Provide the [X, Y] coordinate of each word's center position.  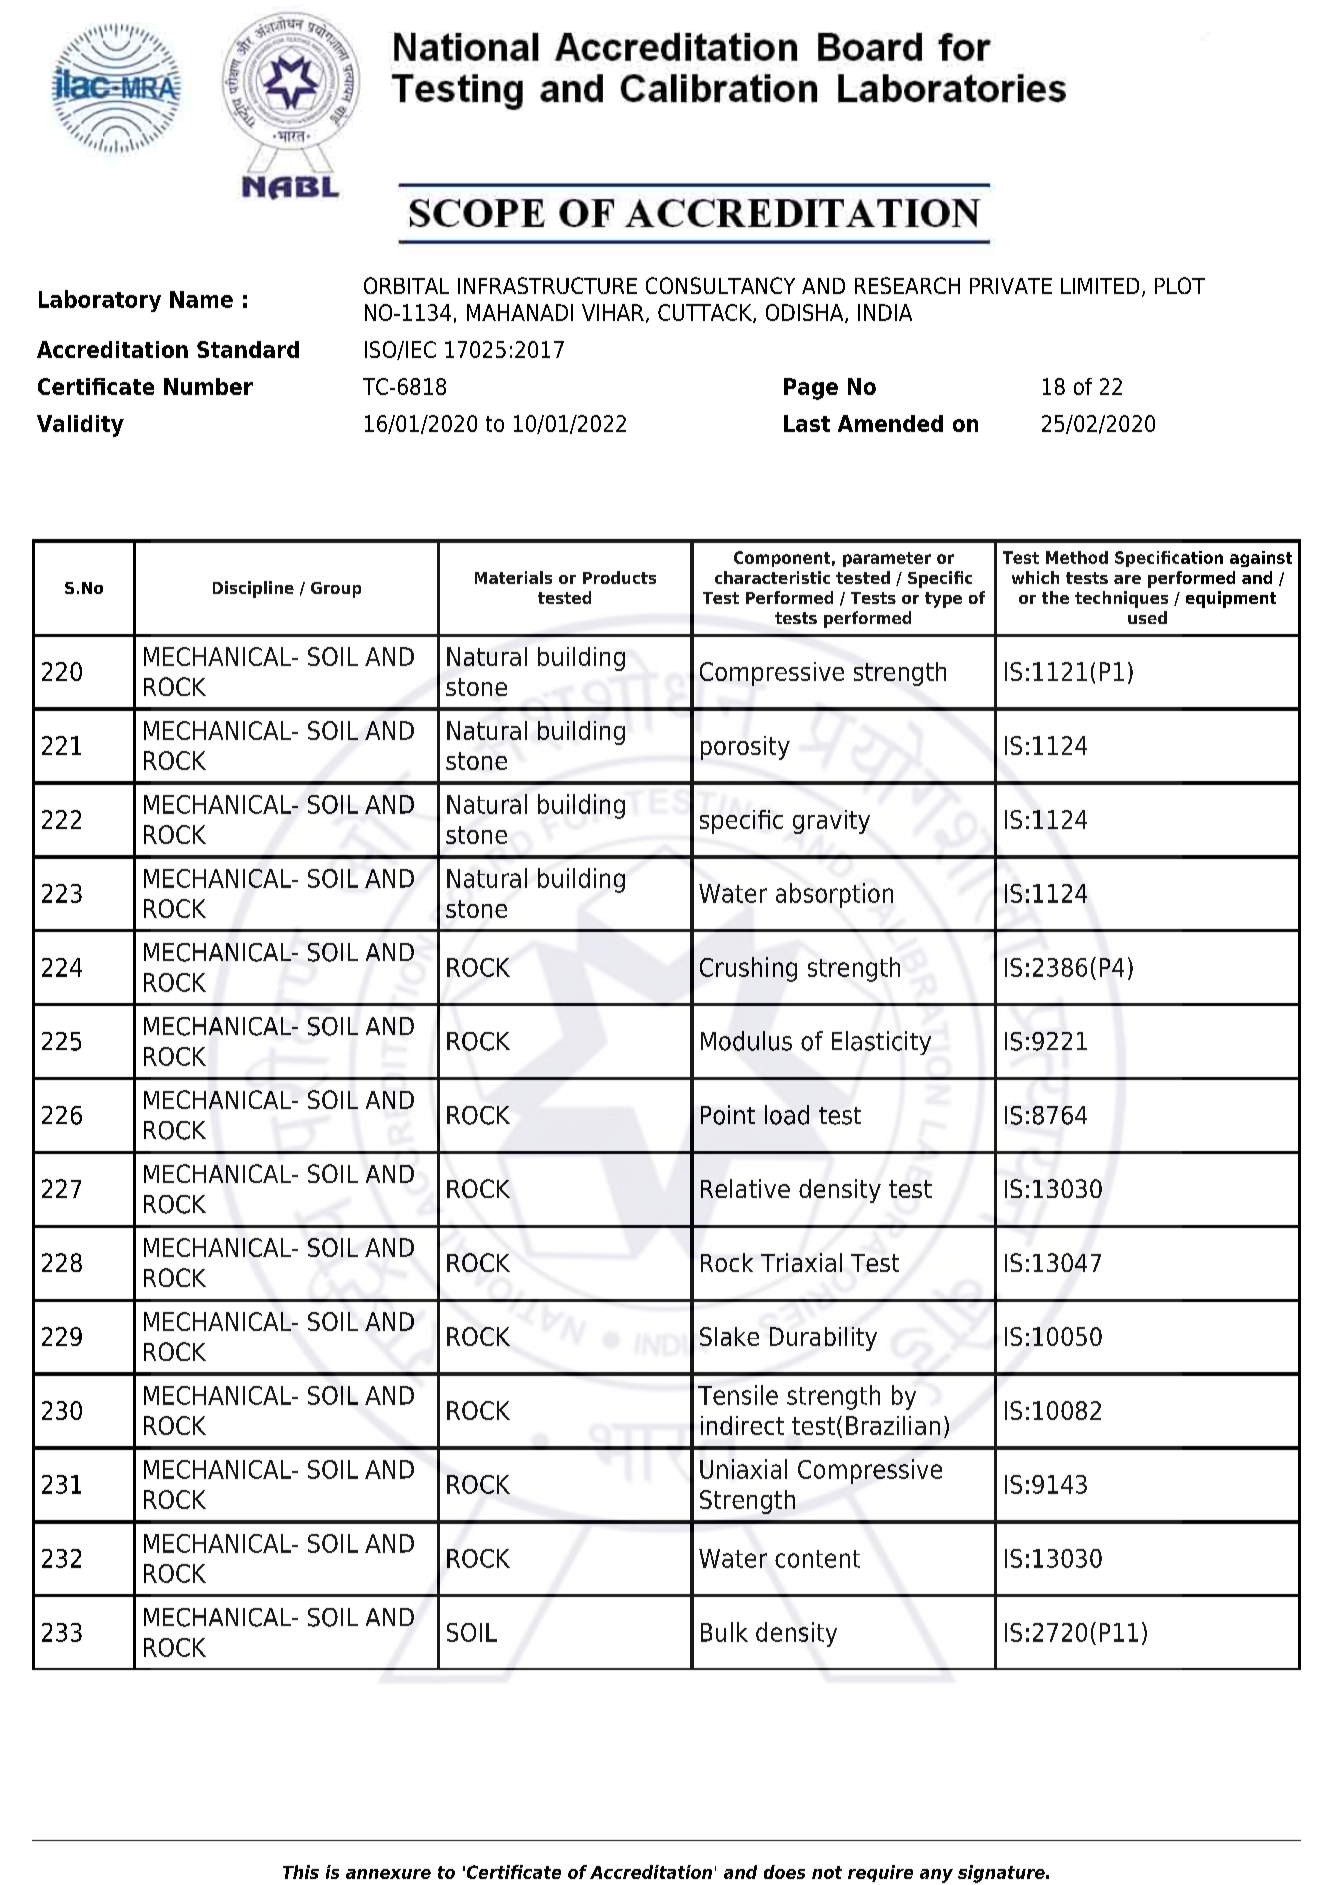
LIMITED [1100, 286]
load [787, 1115]
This [301, 1872]
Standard [248, 349]
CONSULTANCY [720, 285]
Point [728, 1115]
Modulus [746, 1041]
